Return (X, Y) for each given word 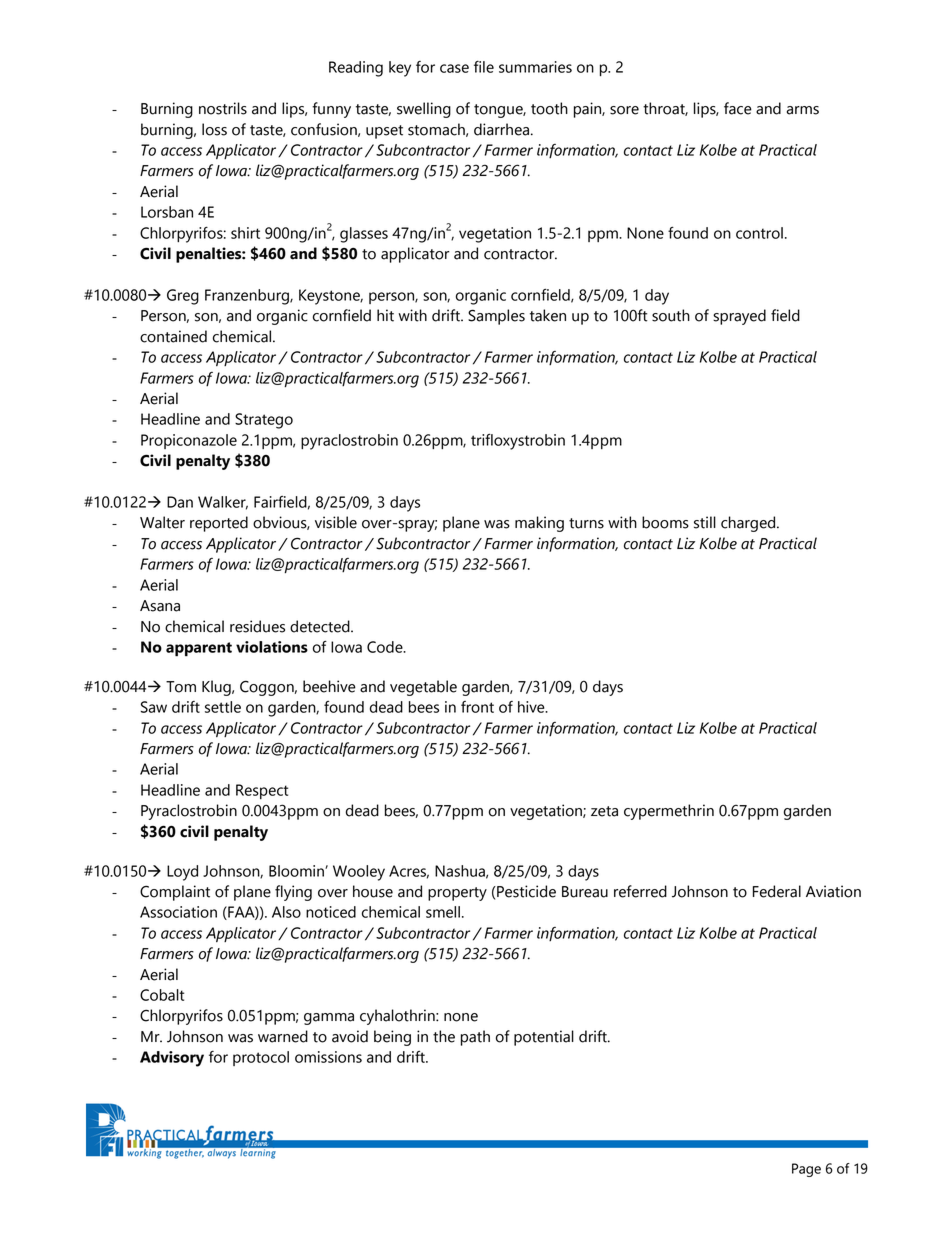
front (477, 707)
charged (749, 524)
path (475, 1038)
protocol (261, 1058)
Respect (262, 791)
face (738, 108)
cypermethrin (669, 812)
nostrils (223, 108)
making (539, 524)
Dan (180, 502)
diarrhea (501, 129)
